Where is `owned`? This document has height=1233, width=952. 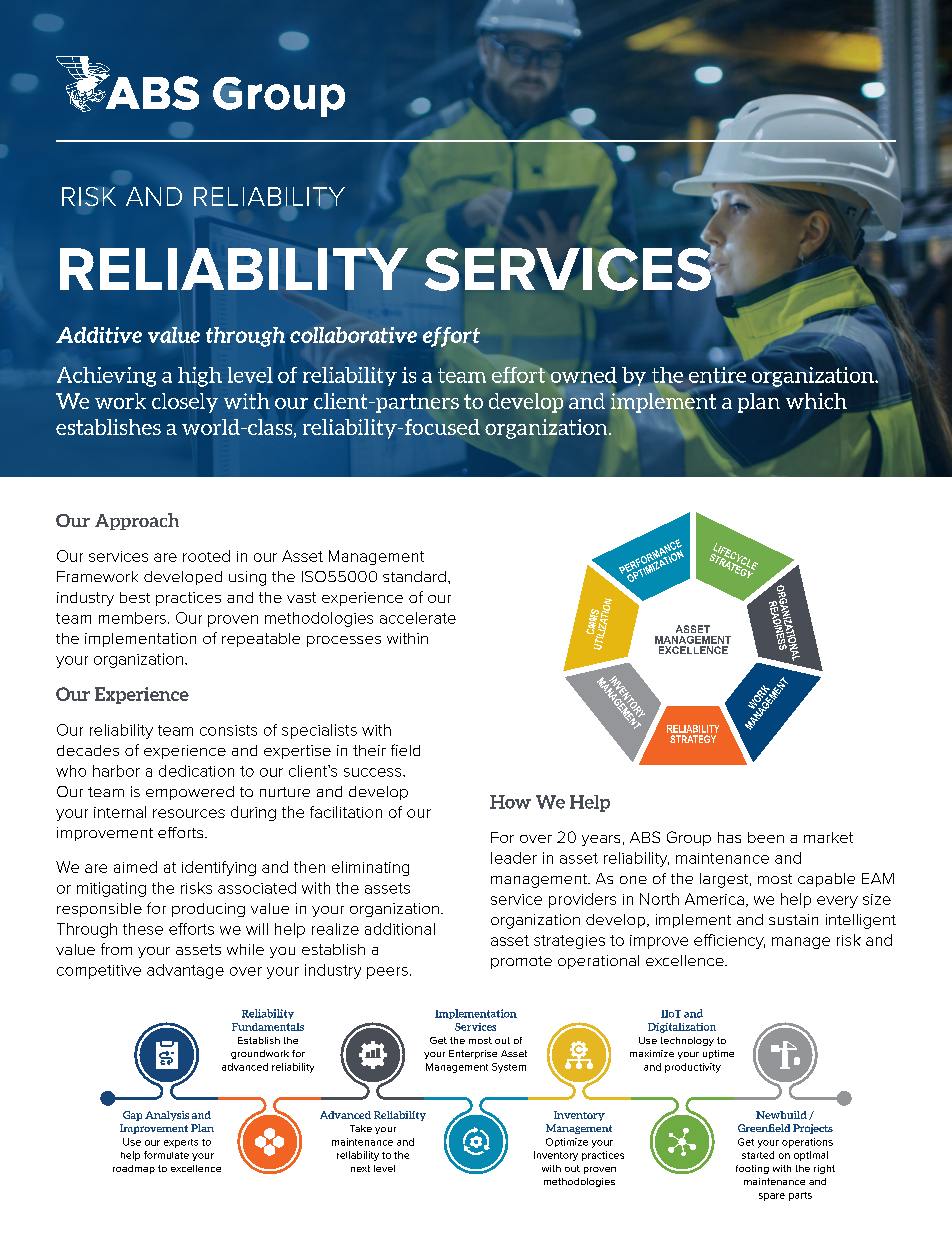
owned is located at coordinates (584, 375).
